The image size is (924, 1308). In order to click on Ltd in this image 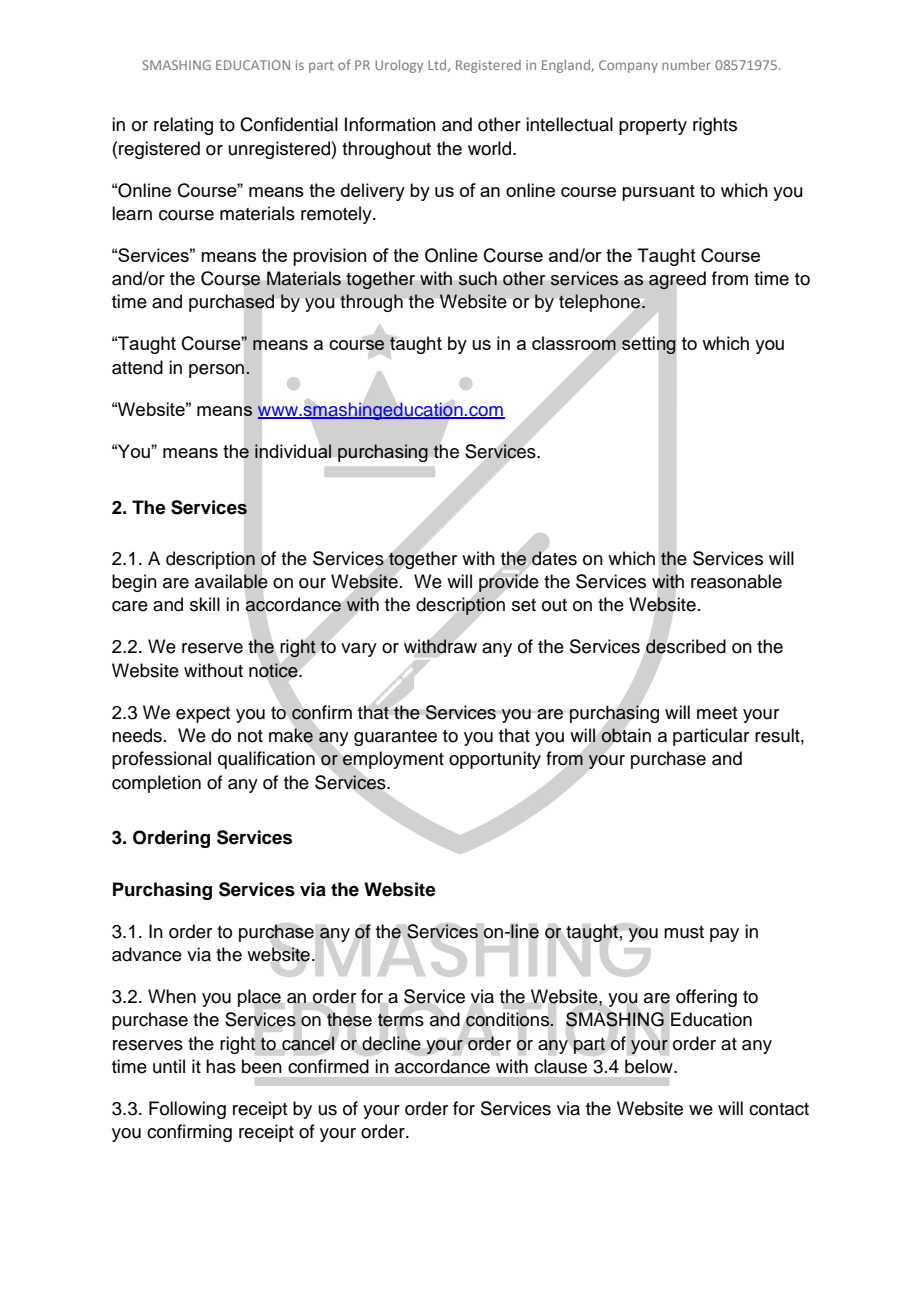, I will do `click(438, 66)`.
